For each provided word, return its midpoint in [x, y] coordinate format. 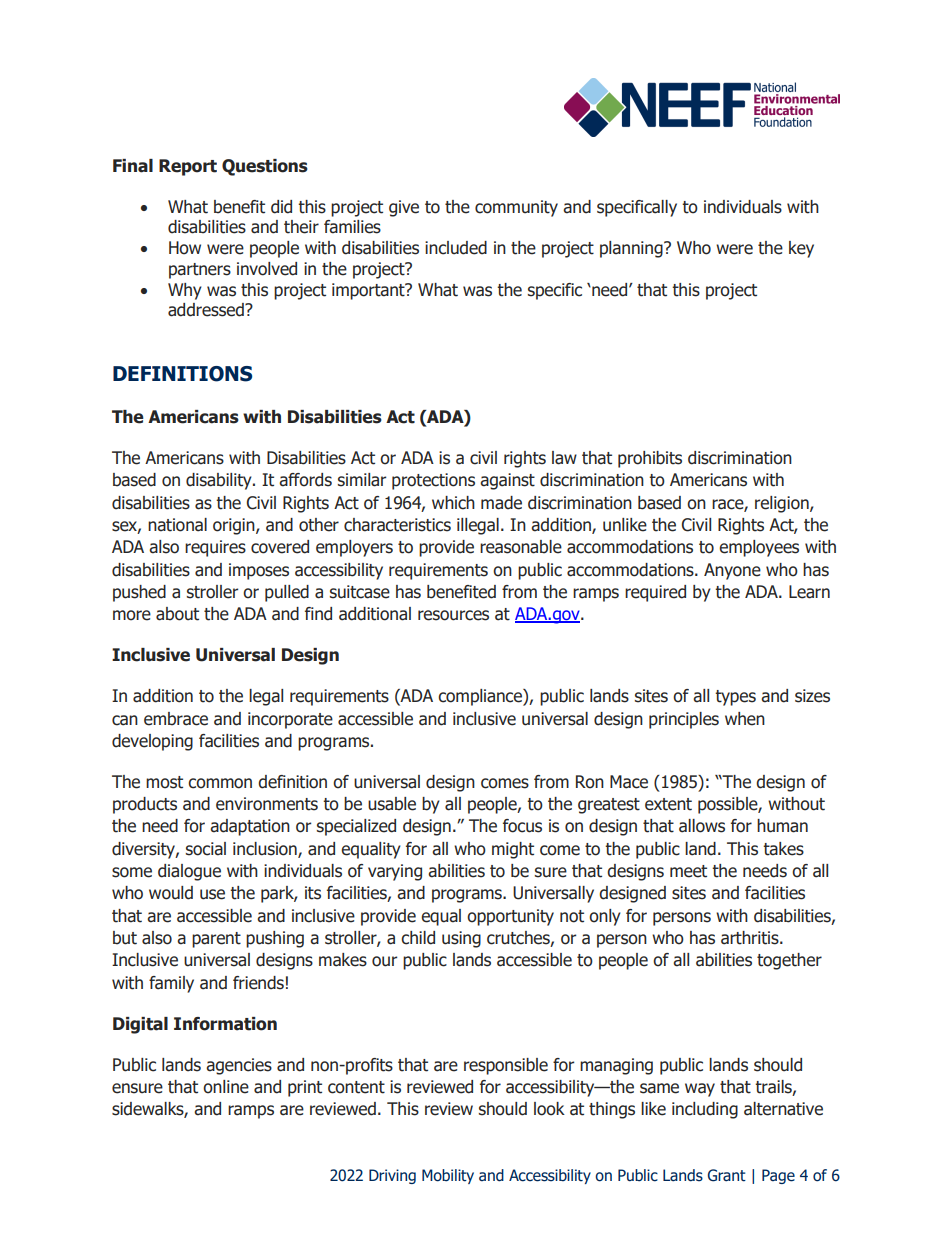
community [516, 208]
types [735, 698]
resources [453, 615]
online [226, 1087]
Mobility [448, 1176]
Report [188, 167]
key [801, 249]
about [177, 614]
